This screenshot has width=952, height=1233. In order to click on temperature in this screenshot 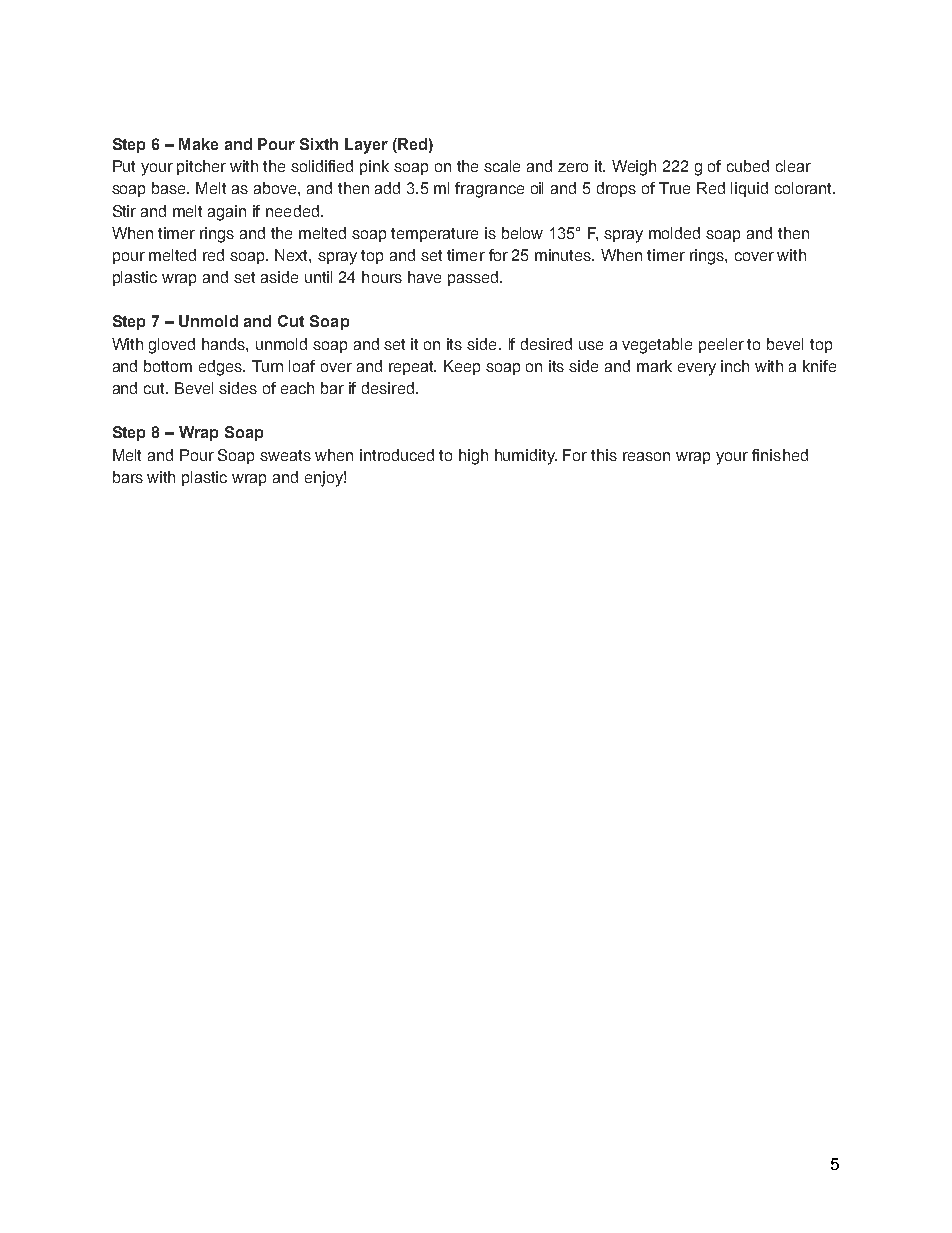, I will do `click(434, 235)`.
